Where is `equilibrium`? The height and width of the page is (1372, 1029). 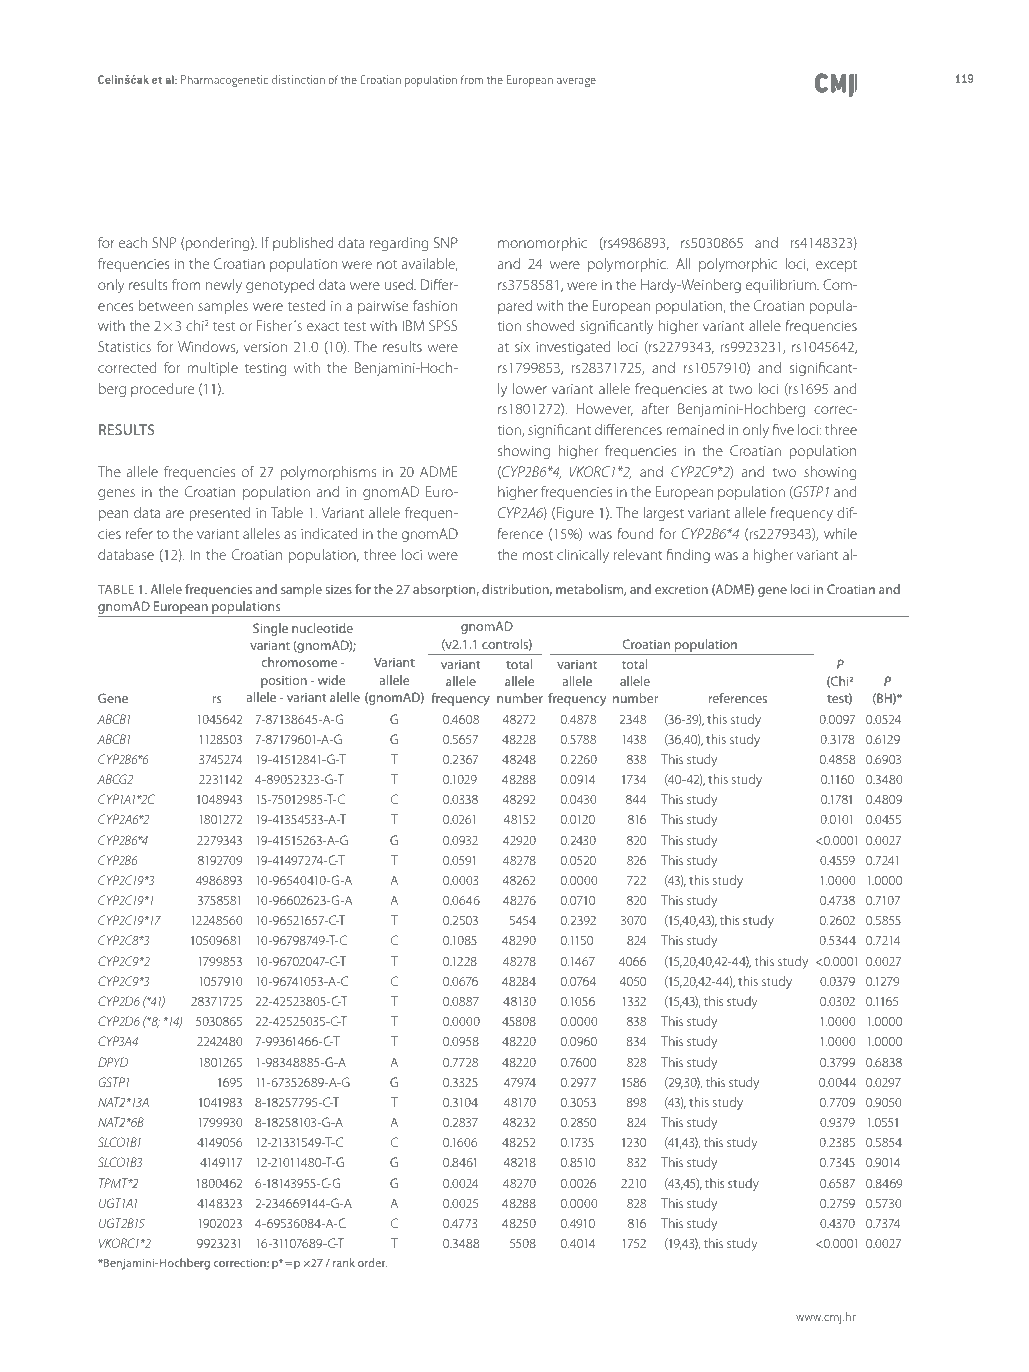 equilibrium is located at coordinates (782, 286).
